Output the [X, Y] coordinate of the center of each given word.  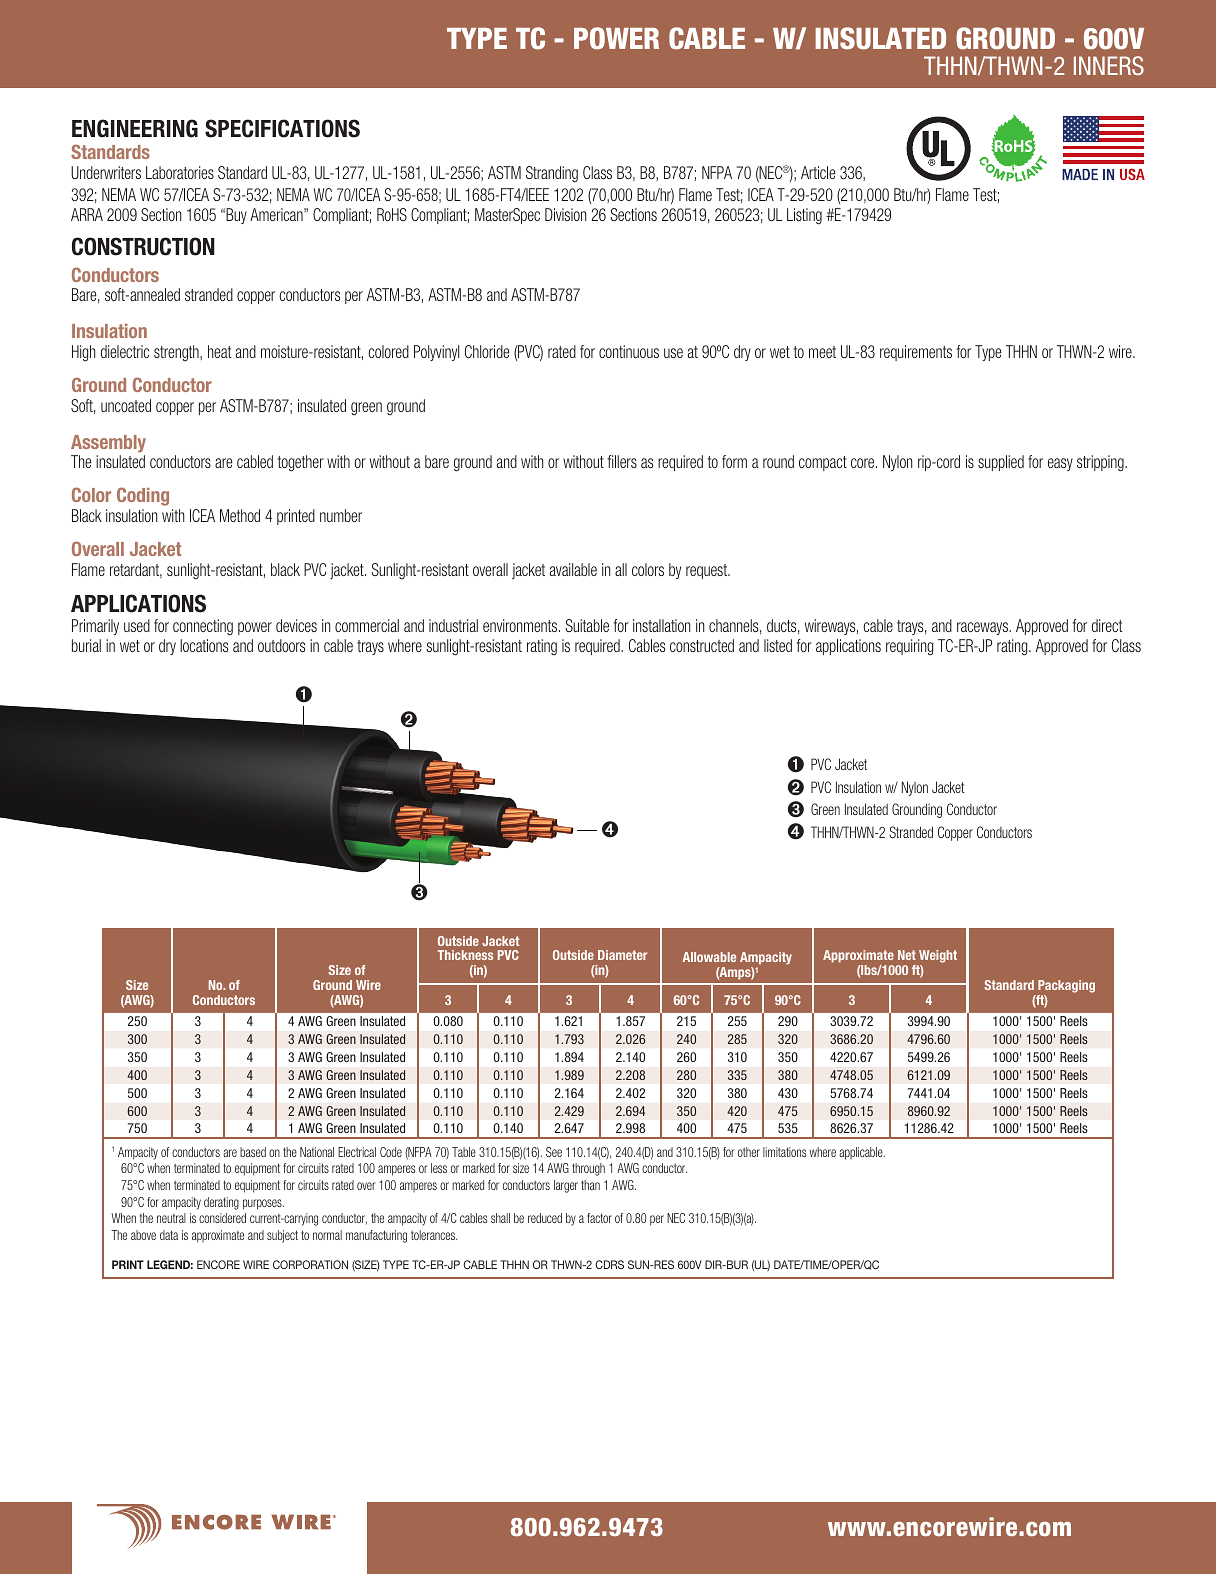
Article [818, 172]
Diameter [622, 955]
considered [222, 1218]
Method [240, 515]
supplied [1001, 463]
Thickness [465, 955]
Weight [937, 958]
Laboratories [180, 172]
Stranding [552, 174]
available [573, 569]
